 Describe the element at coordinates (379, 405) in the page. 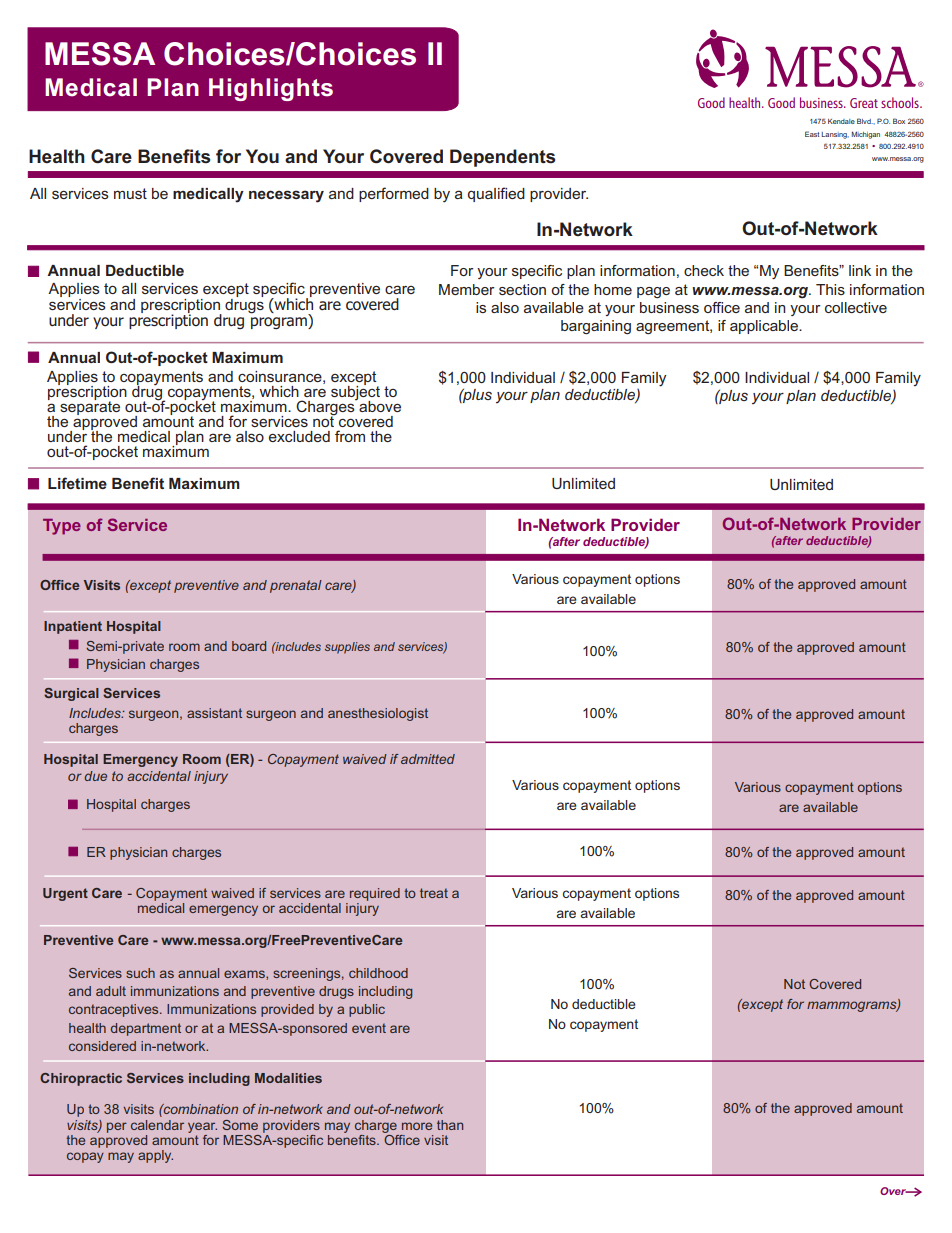

I see `above` at that location.
